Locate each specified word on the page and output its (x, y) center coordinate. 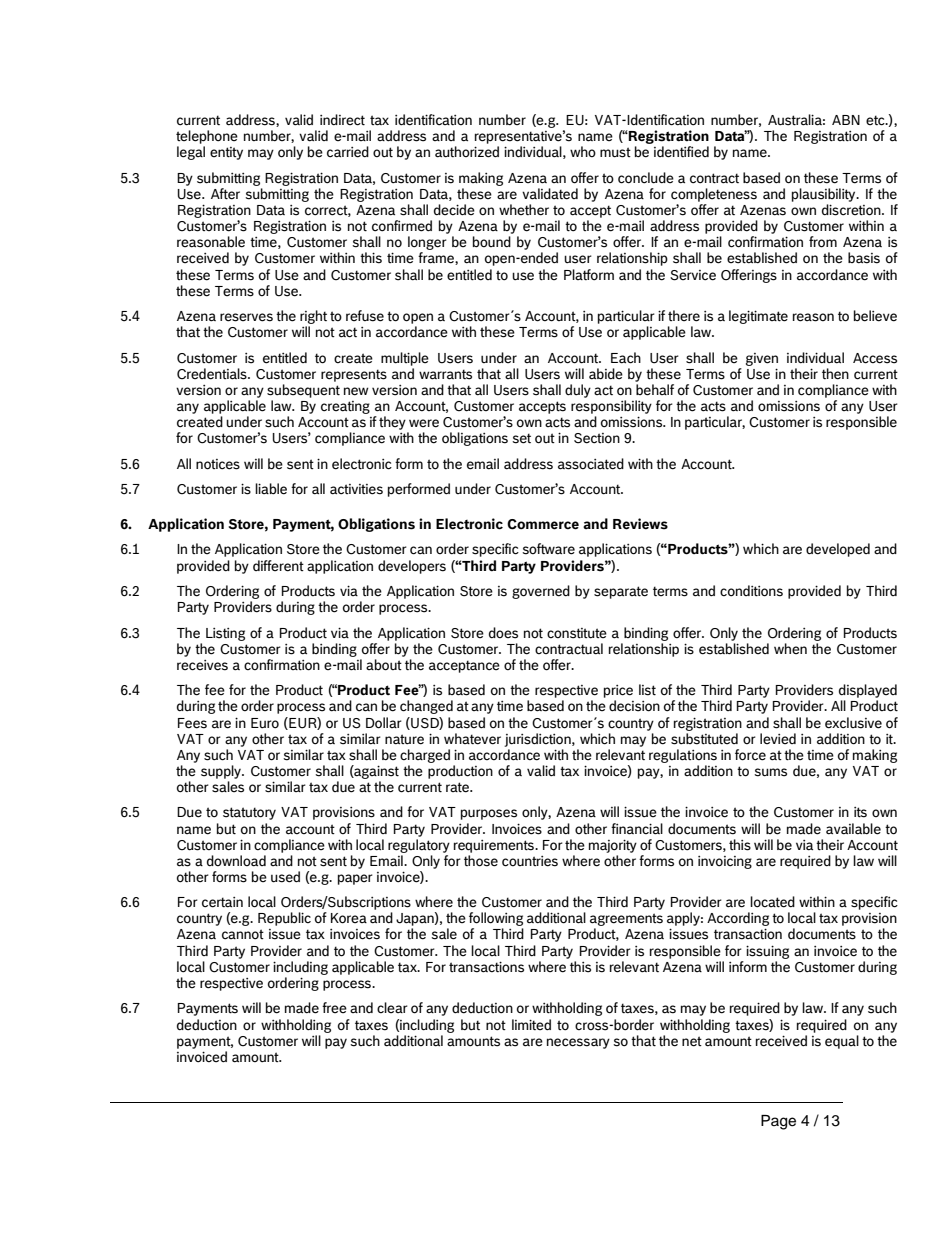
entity (226, 153)
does (503, 633)
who (583, 151)
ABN (846, 120)
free (334, 1007)
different (278, 566)
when (790, 648)
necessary (578, 1043)
